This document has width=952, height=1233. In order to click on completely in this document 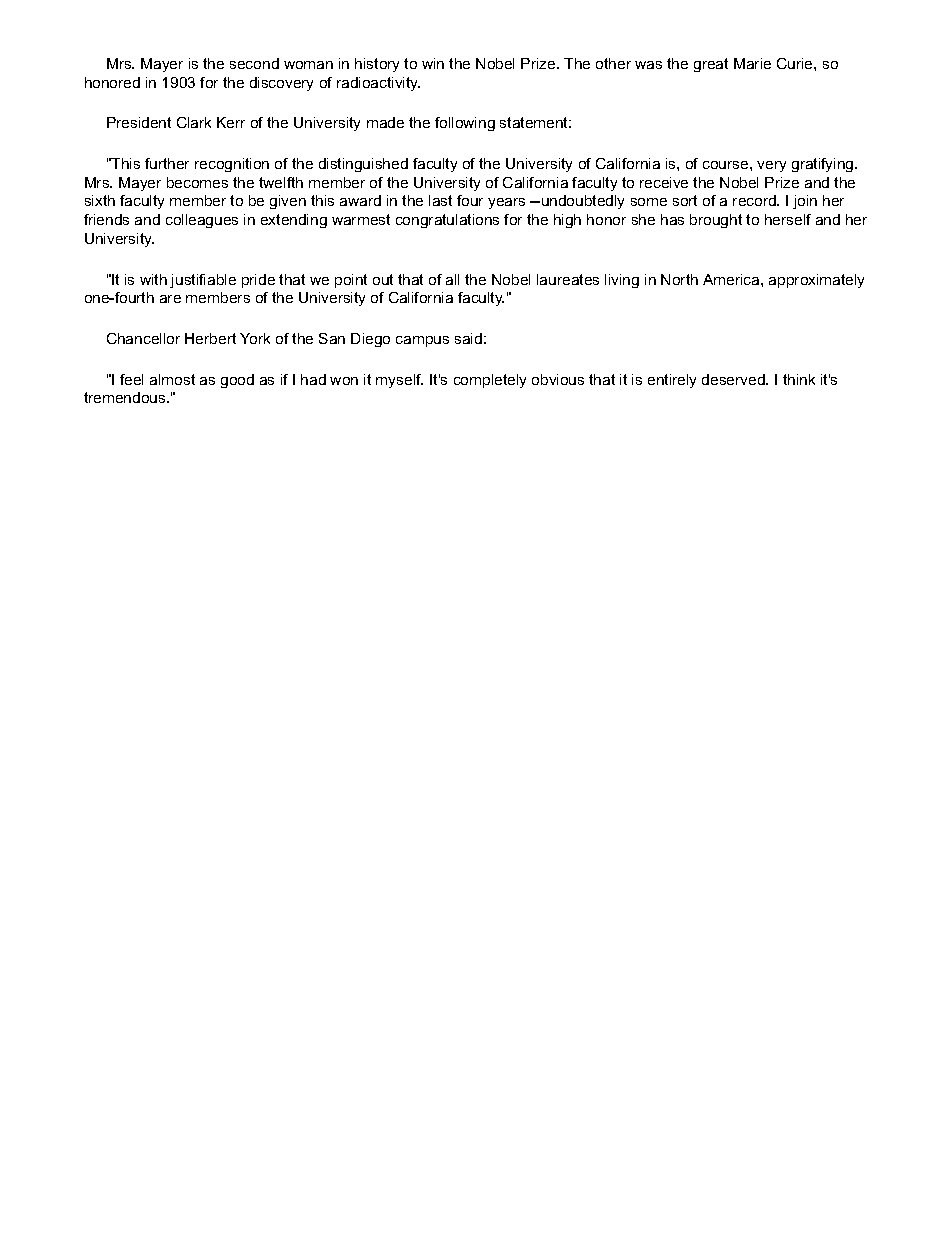, I will do `click(490, 381)`.
